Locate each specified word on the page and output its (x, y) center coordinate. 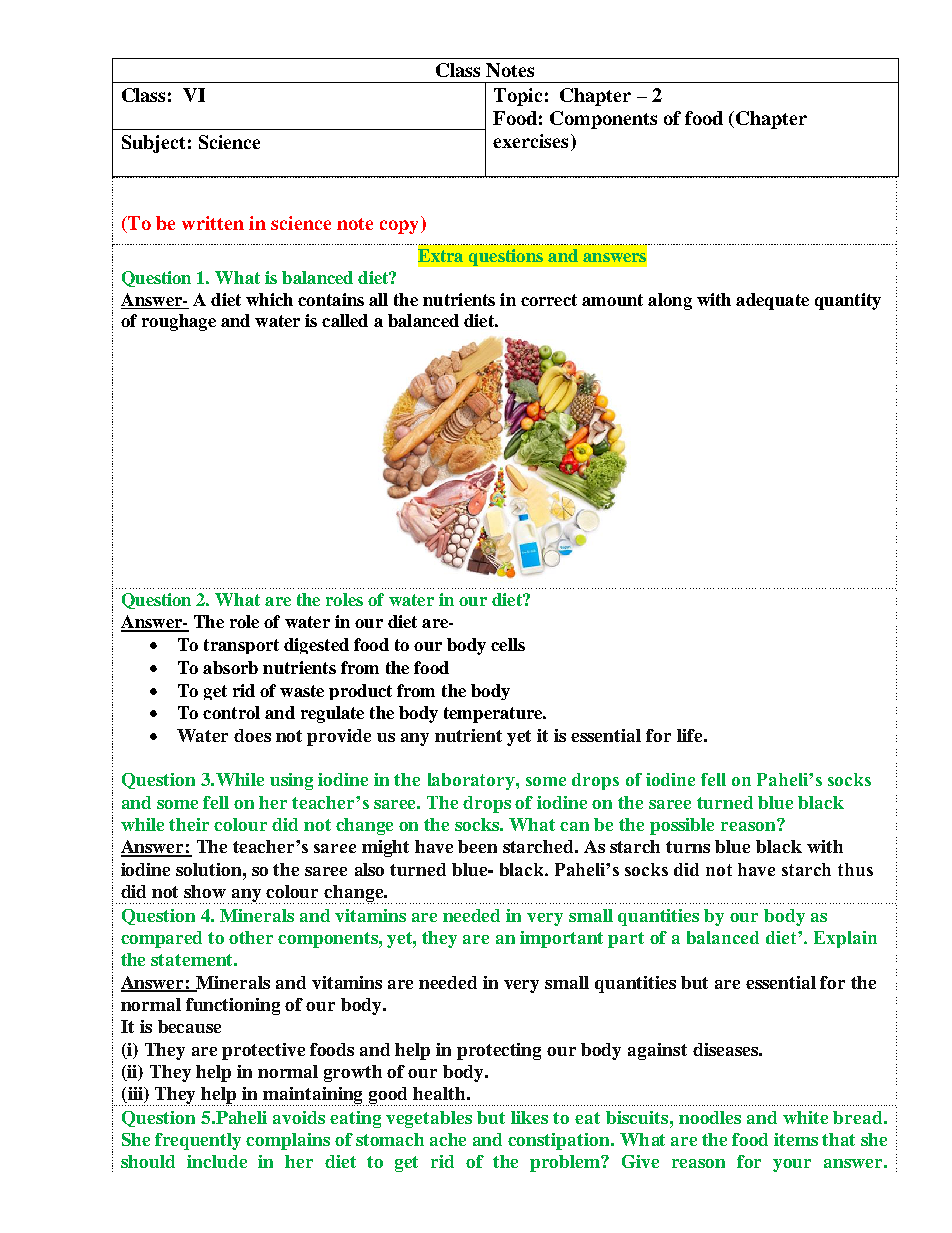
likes (529, 1117)
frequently (198, 1141)
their (189, 824)
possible (682, 826)
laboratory (472, 781)
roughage (179, 322)
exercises (530, 141)
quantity (848, 301)
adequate (772, 301)
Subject (153, 144)
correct (549, 300)
